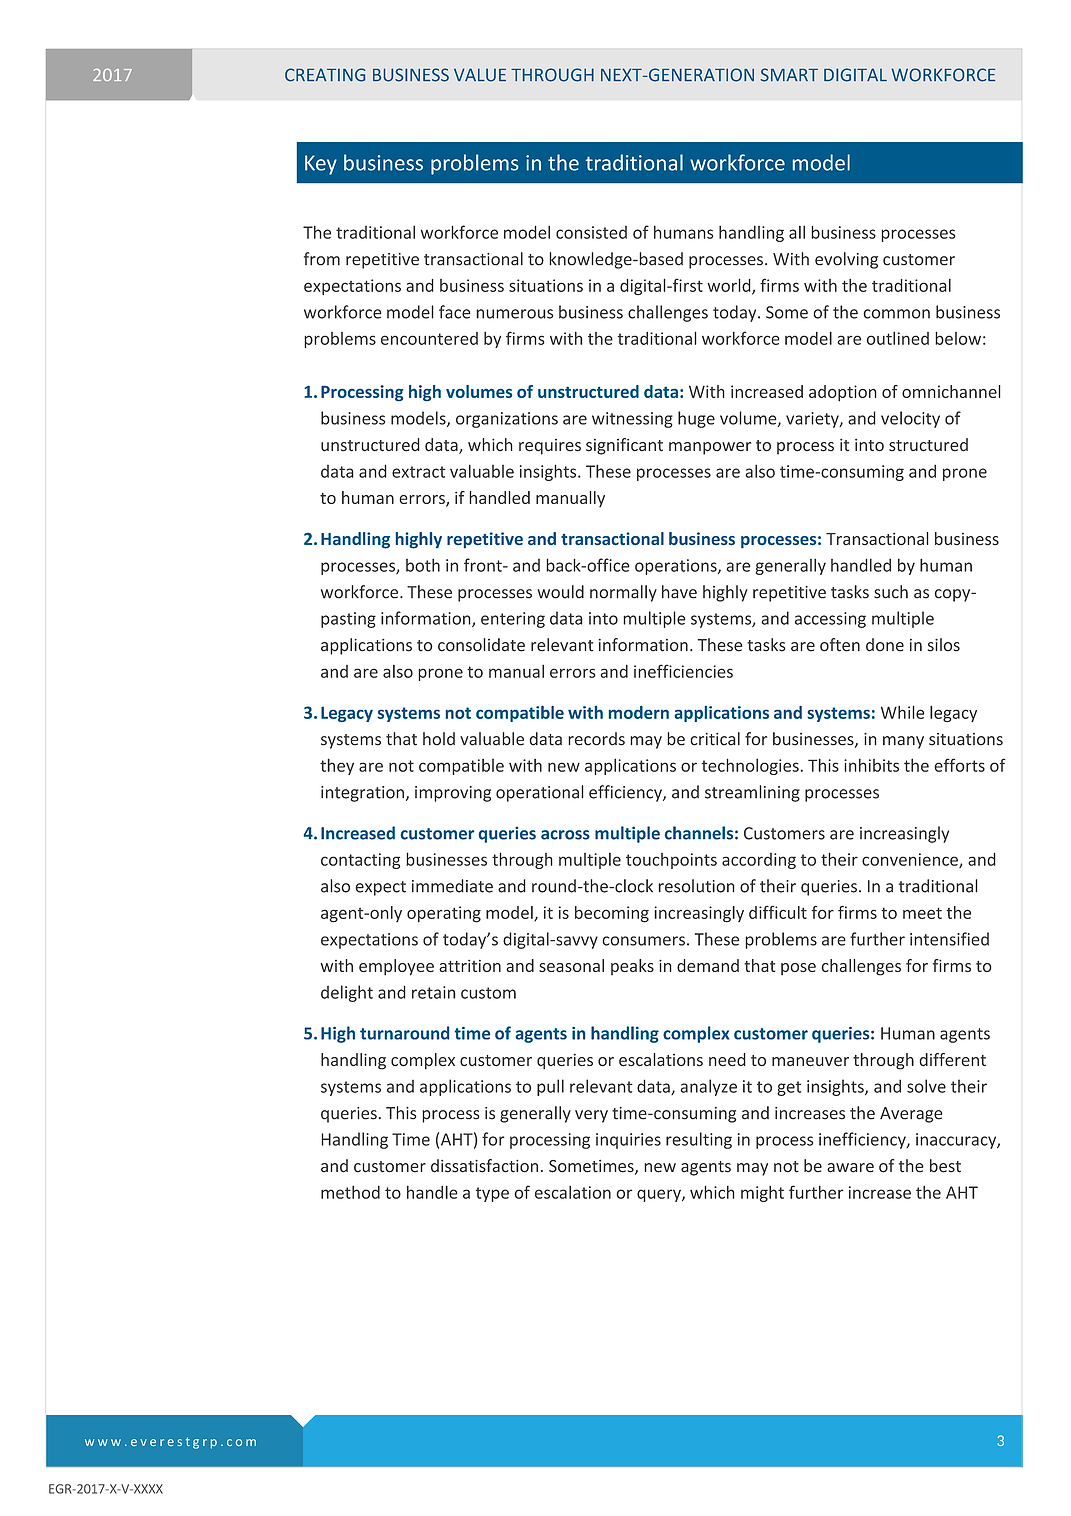  Describe the element at coordinates (850, 1168) in the screenshot. I see `aware` at that location.
